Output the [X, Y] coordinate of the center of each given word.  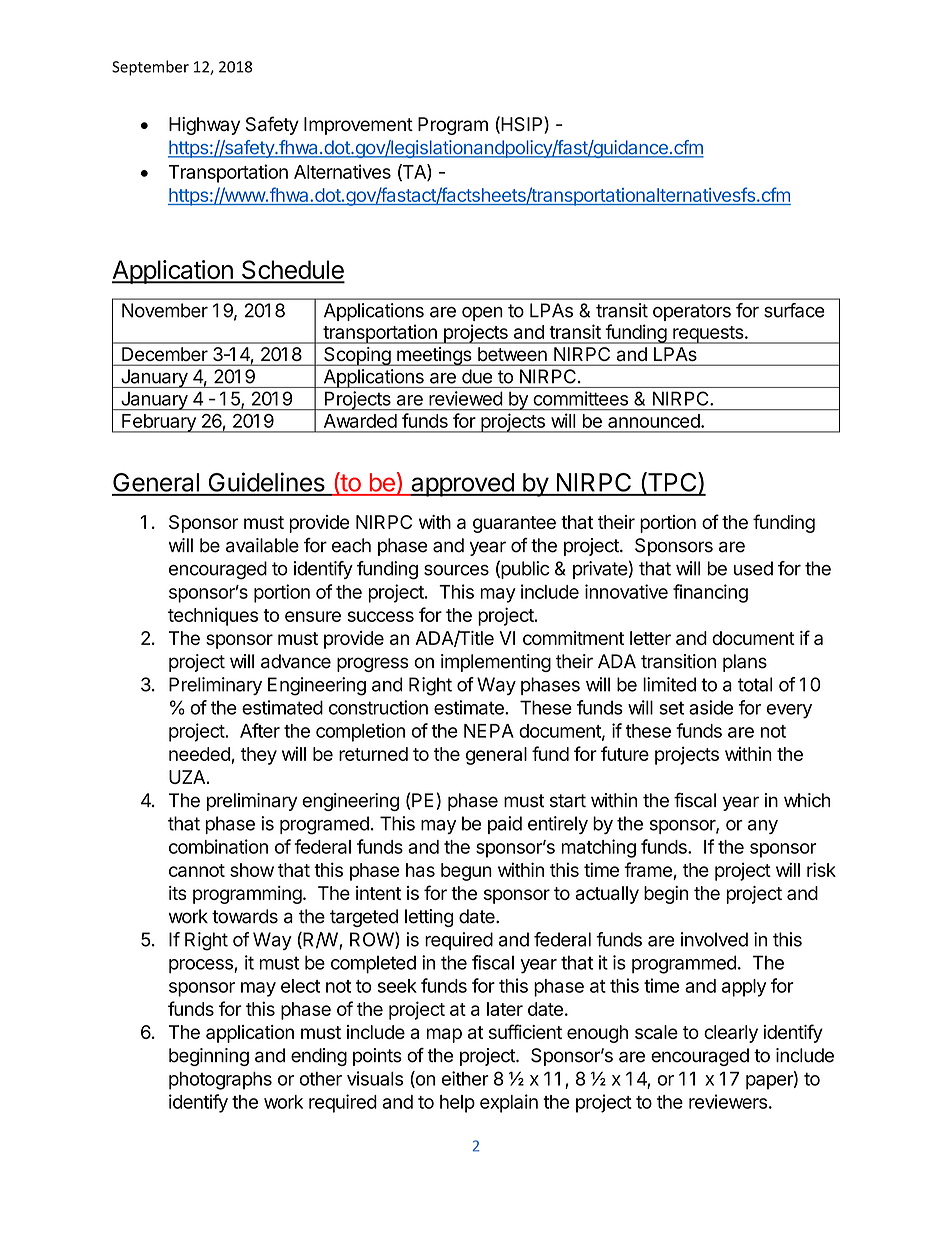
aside [711, 707]
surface [794, 310]
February [159, 423]
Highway [204, 126]
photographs [220, 1080]
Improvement [358, 126]
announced [655, 421]
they [259, 756]
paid [505, 825]
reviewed [466, 398]
